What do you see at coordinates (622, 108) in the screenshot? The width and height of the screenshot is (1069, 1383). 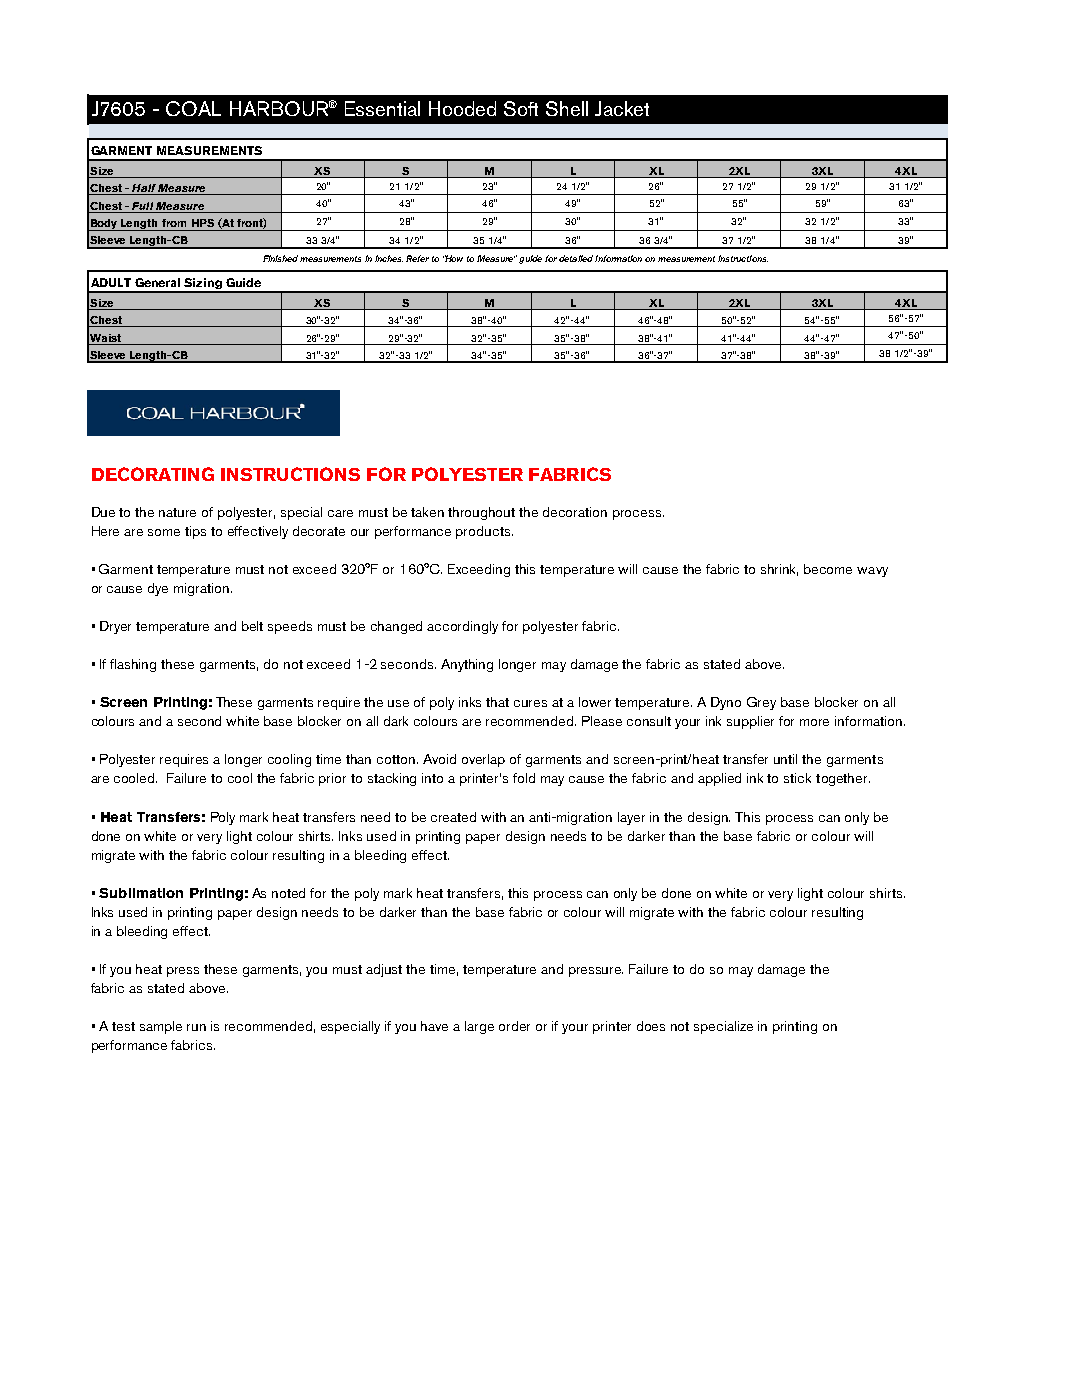 I see `Jacket` at bounding box center [622, 108].
